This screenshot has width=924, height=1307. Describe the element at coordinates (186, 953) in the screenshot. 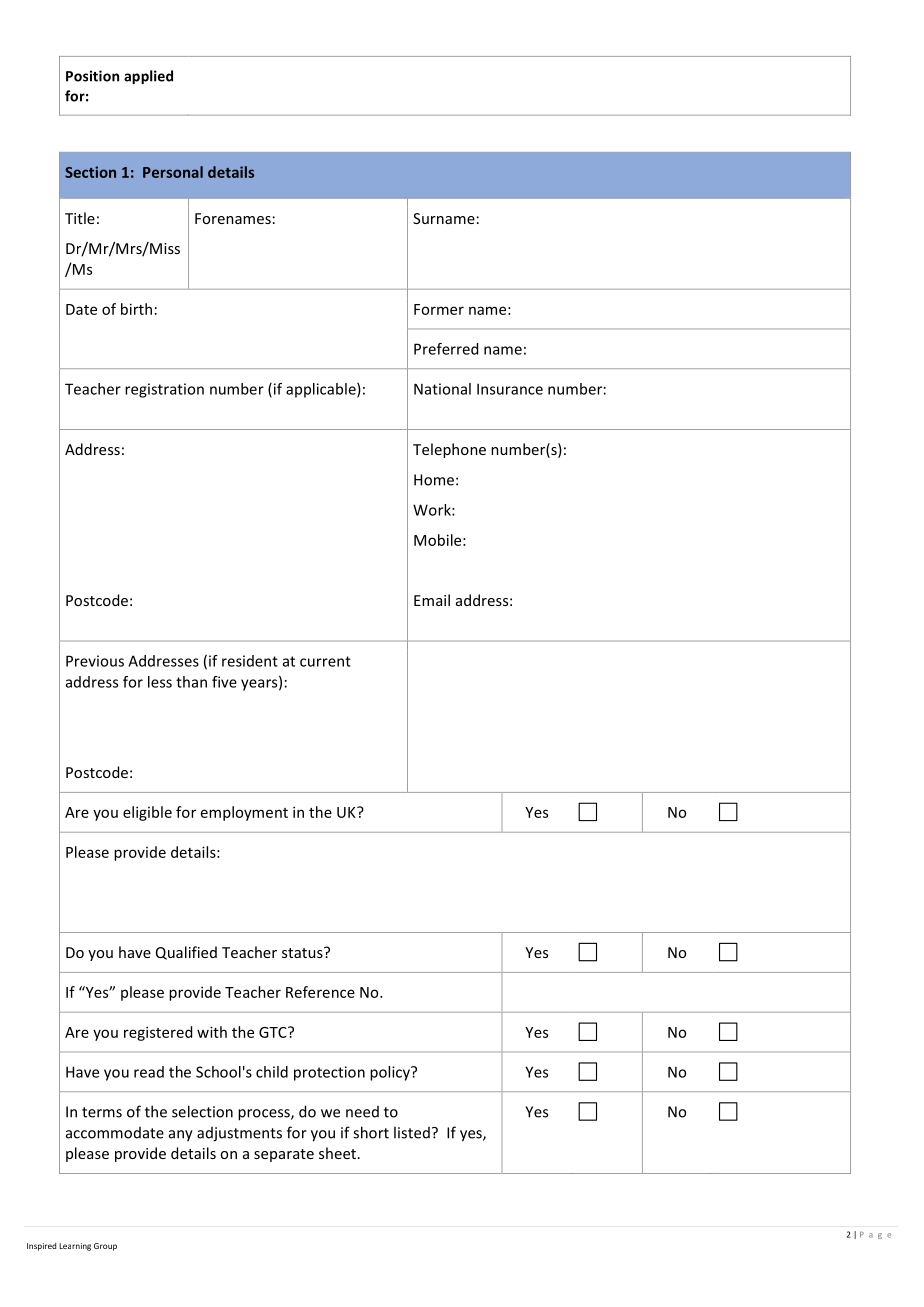

I see `Qualified` at that location.
